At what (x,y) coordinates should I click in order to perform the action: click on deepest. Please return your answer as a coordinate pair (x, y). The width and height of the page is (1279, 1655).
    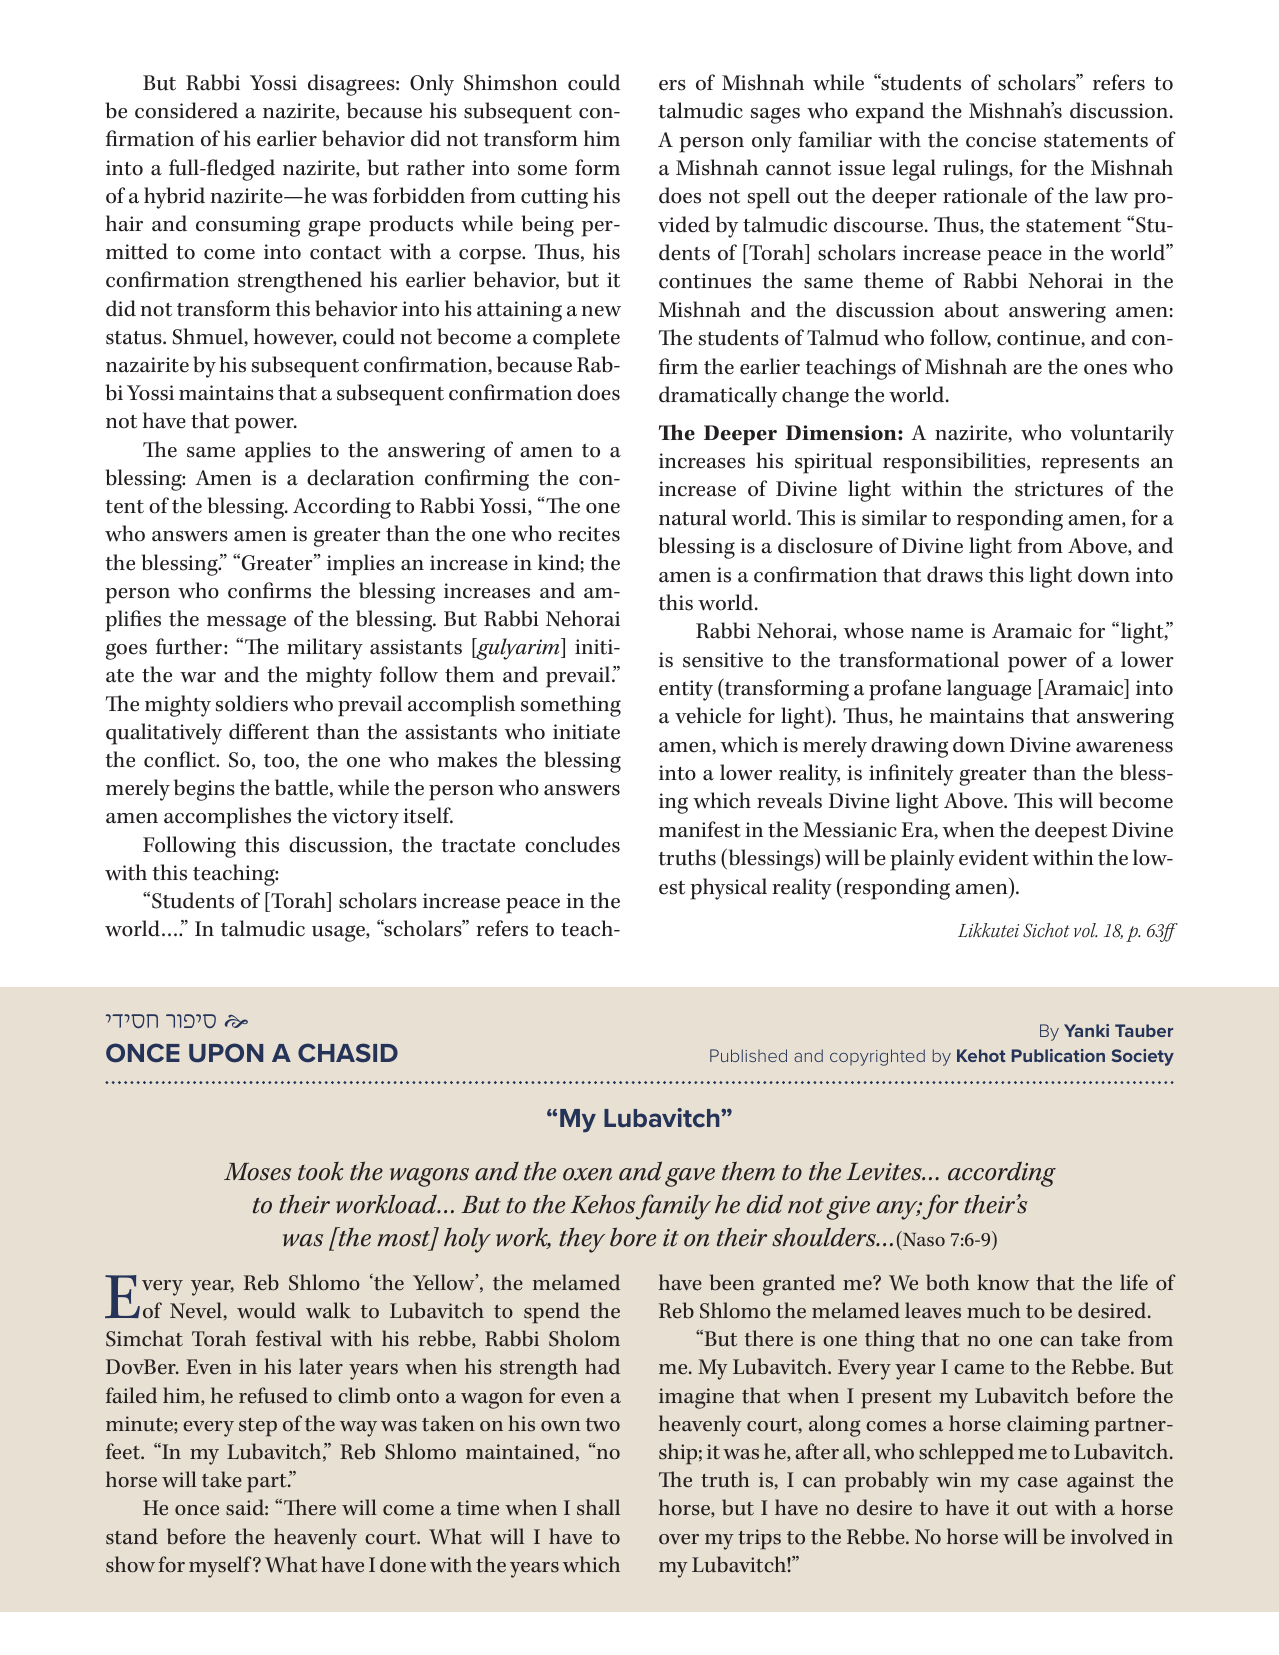
    Looking at the image, I should click on (1071, 832).
